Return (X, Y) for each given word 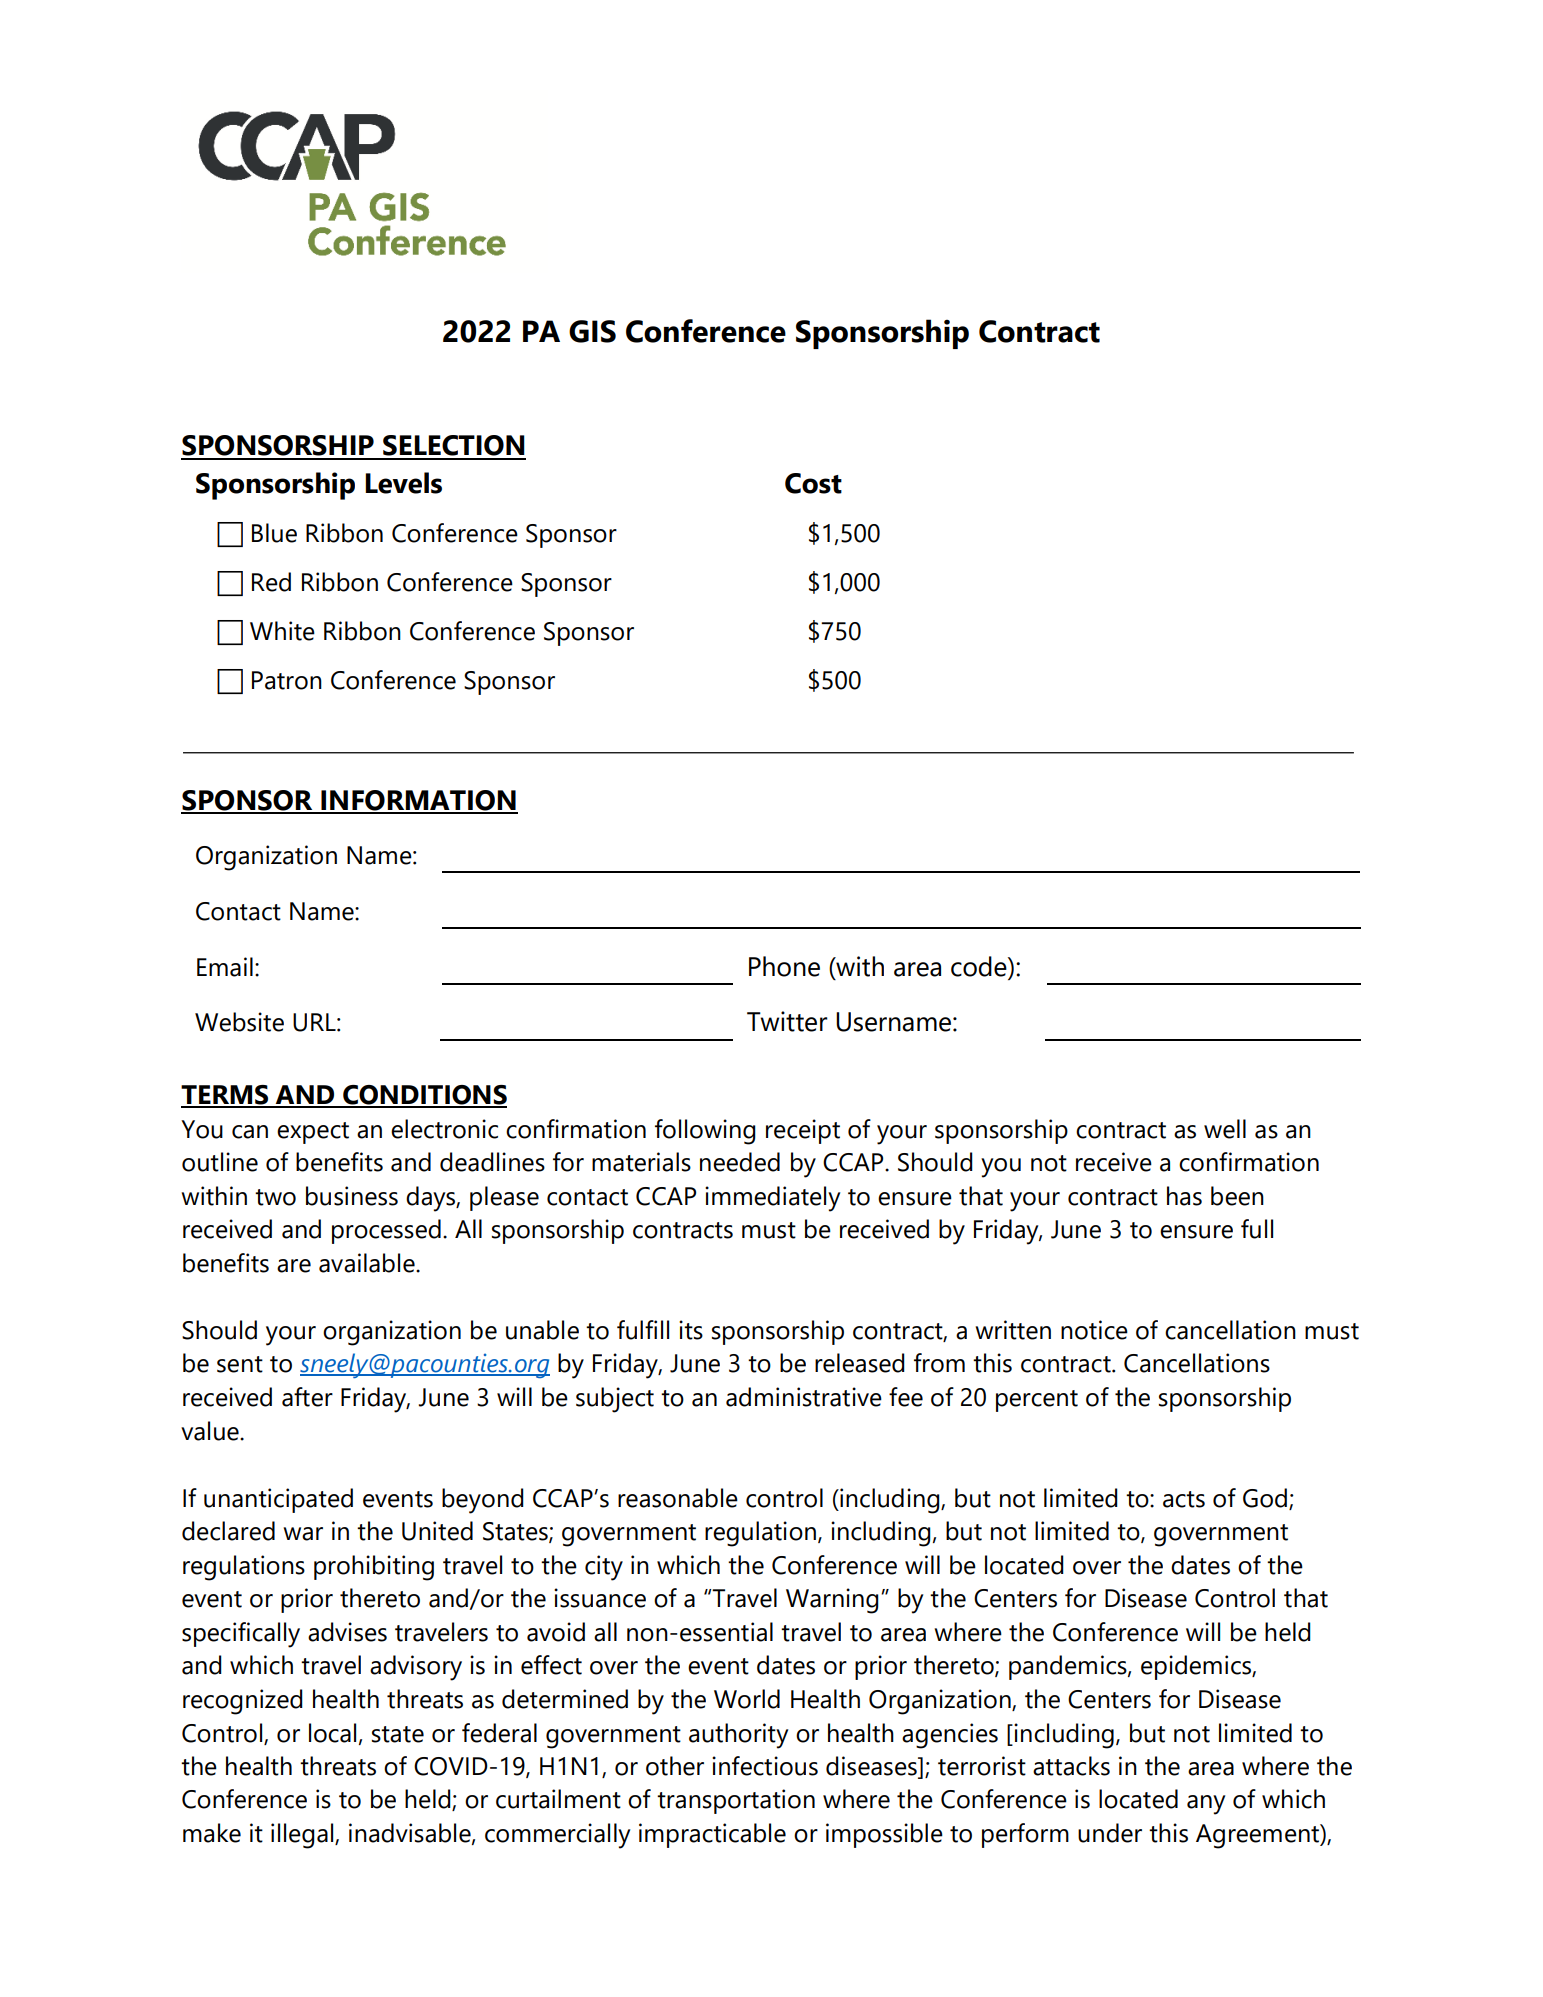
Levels (403, 483)
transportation (736, 1801)
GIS (592, 331)
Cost (813, 483)
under (1110, 1833)
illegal (303, 1836)
